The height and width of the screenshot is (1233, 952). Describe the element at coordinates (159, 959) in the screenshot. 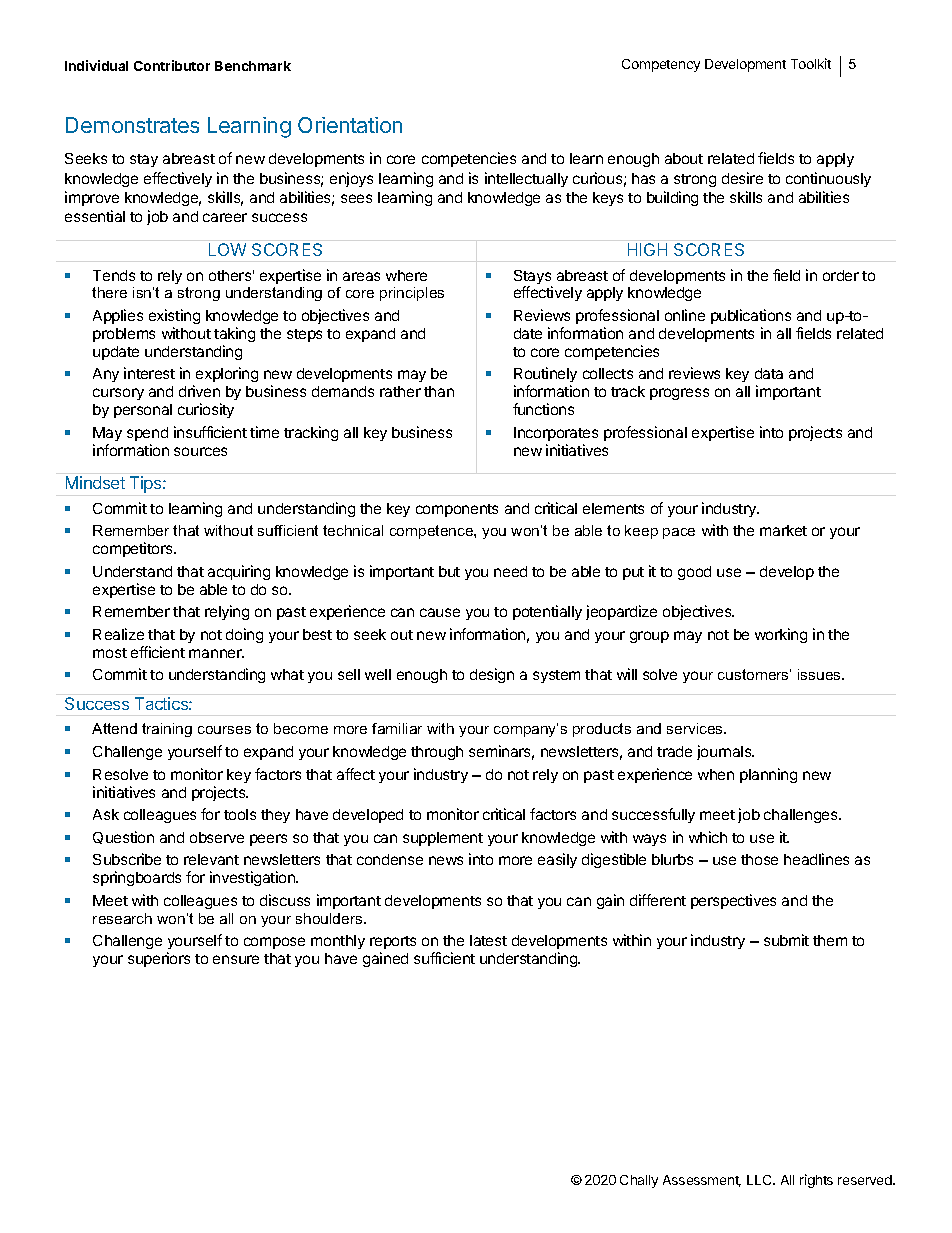

I see `superiors` at that location.
